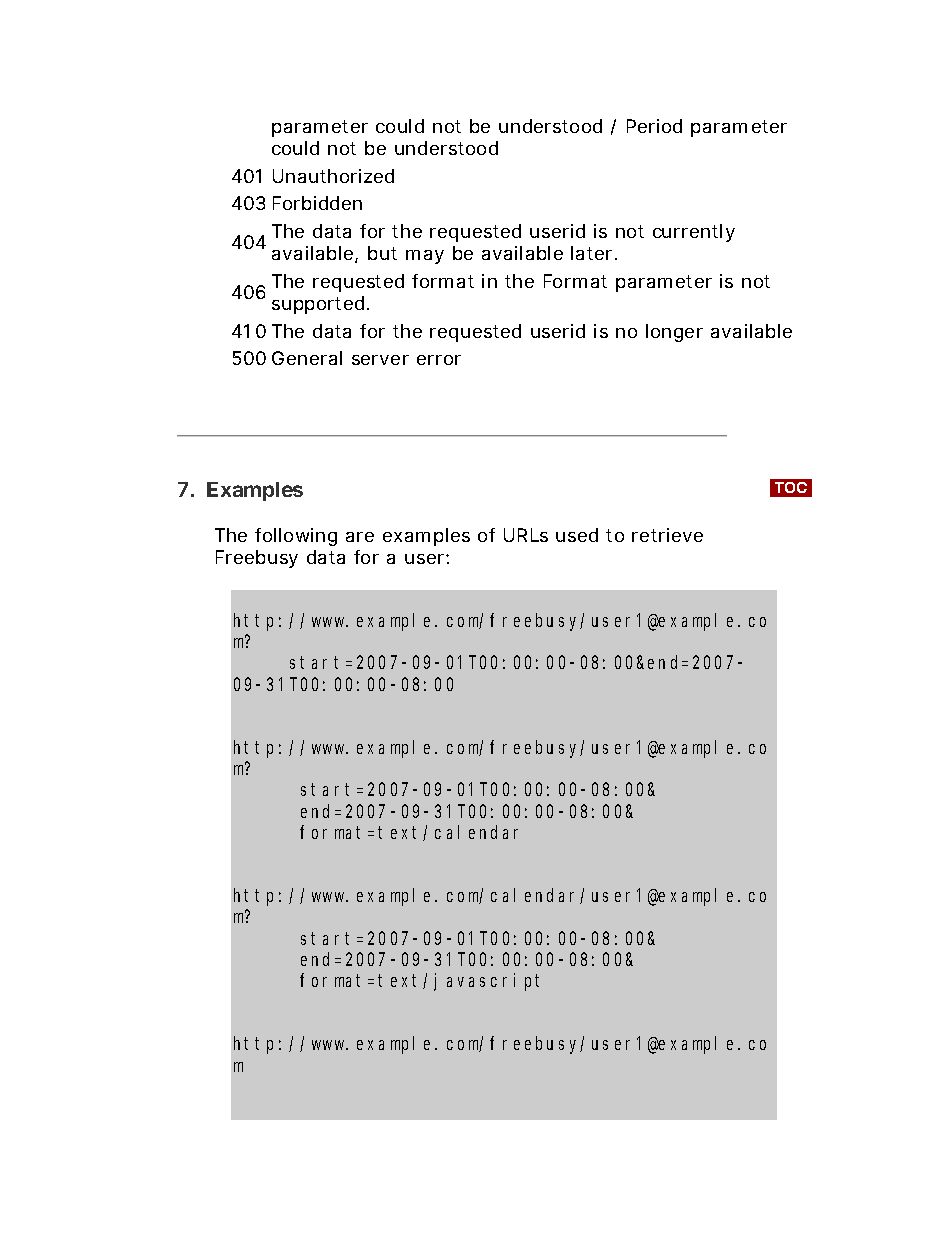  What do you see at coordinates (439, 360) in the screenshot?
I see `error` at bounding box center [439, 360].
